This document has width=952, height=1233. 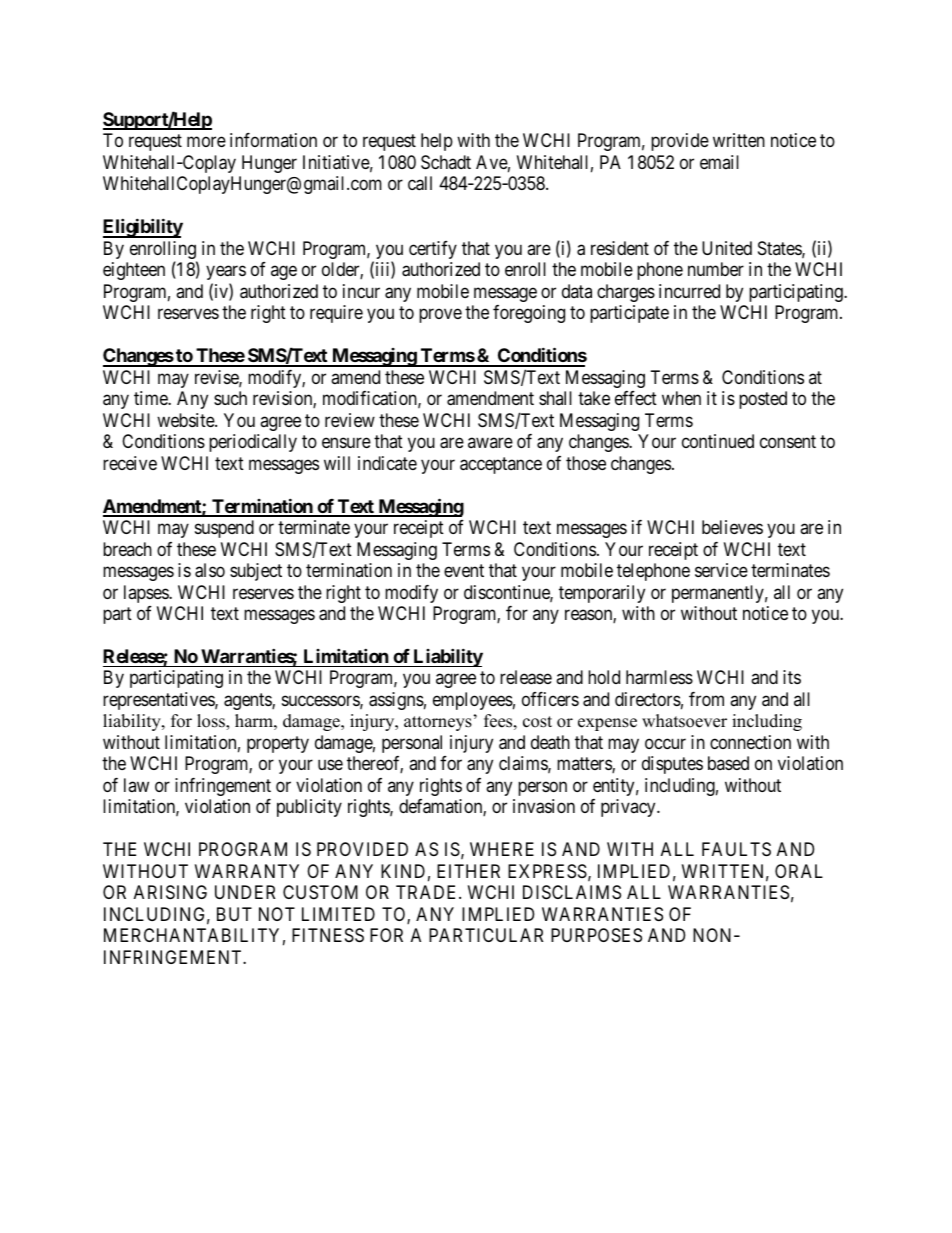 I want to click on certify, so click(x=433, y=250).
